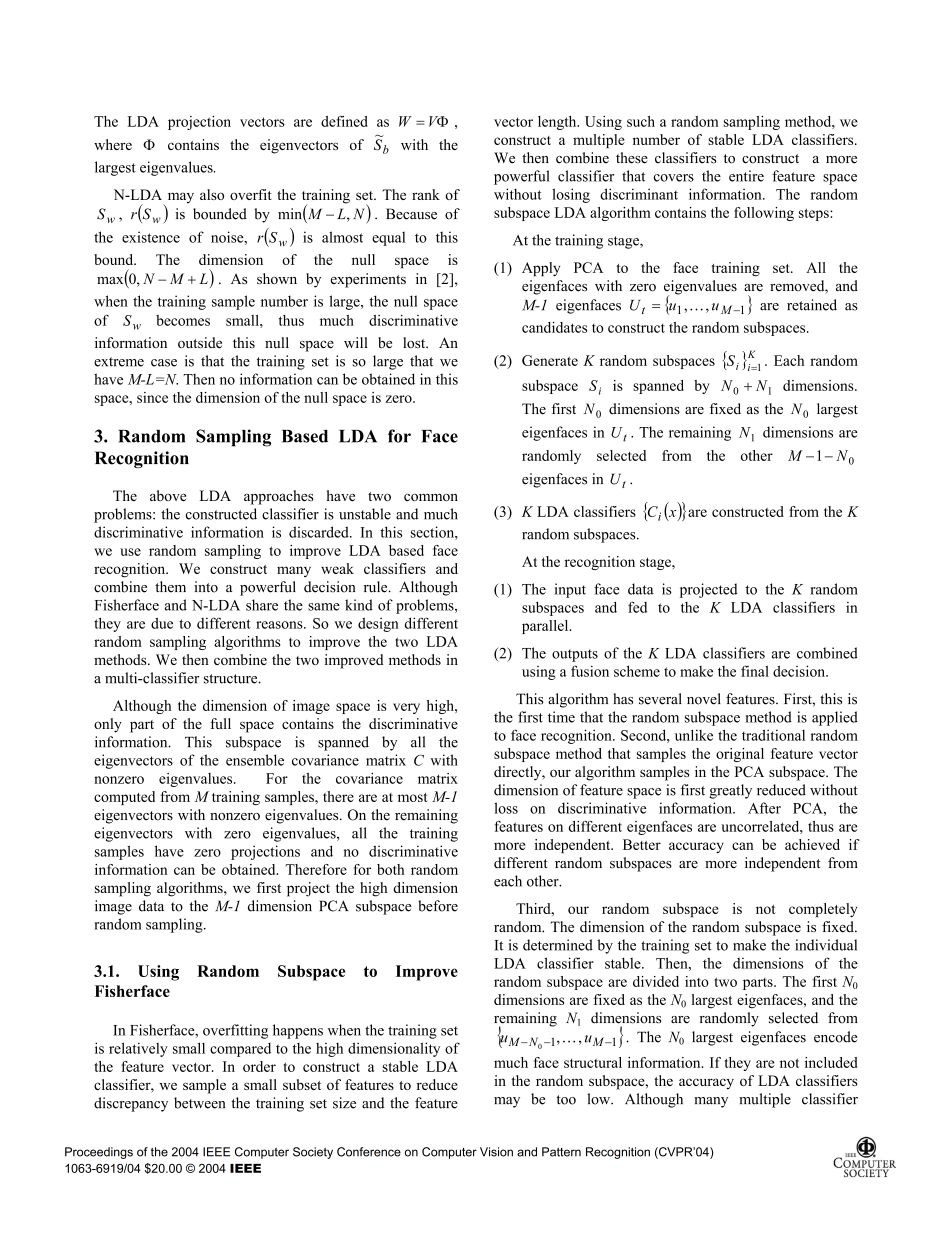 The width and height of the image is (952, 1233). Describe the element at coordinates (212, 194) in the image. I see `also` at that location.
